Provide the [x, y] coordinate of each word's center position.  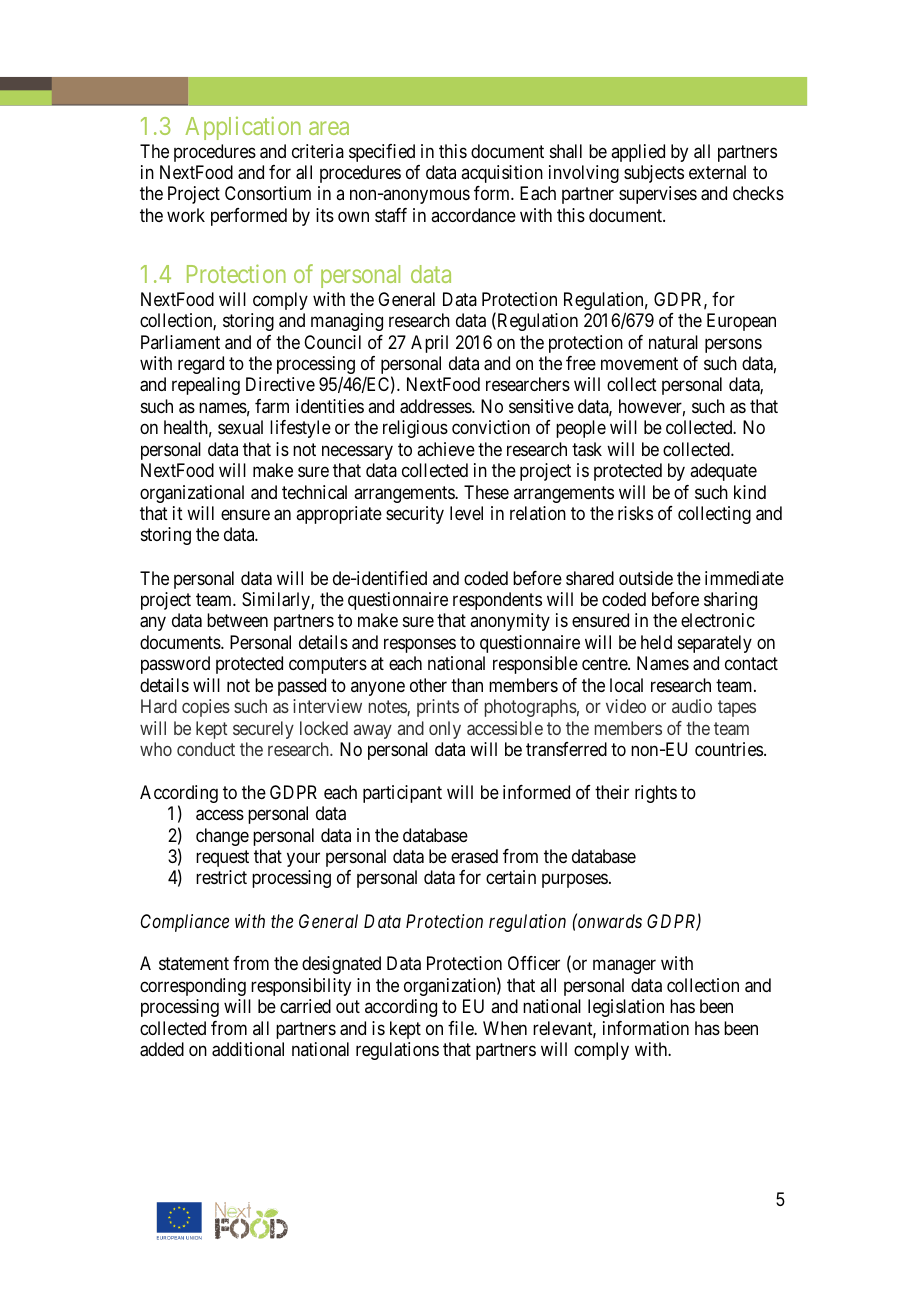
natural [673, 342]
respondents [497, 601]
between [237, 620]
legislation [626, 1008]
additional [248, 1049]
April [429, 344]
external [717, 172]
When [505, 1028]
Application [243, 128]
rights [656, 794]
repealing [206, 386]
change [222, 837]
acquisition [502, 174]
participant [402, 794]
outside [646, 578]
